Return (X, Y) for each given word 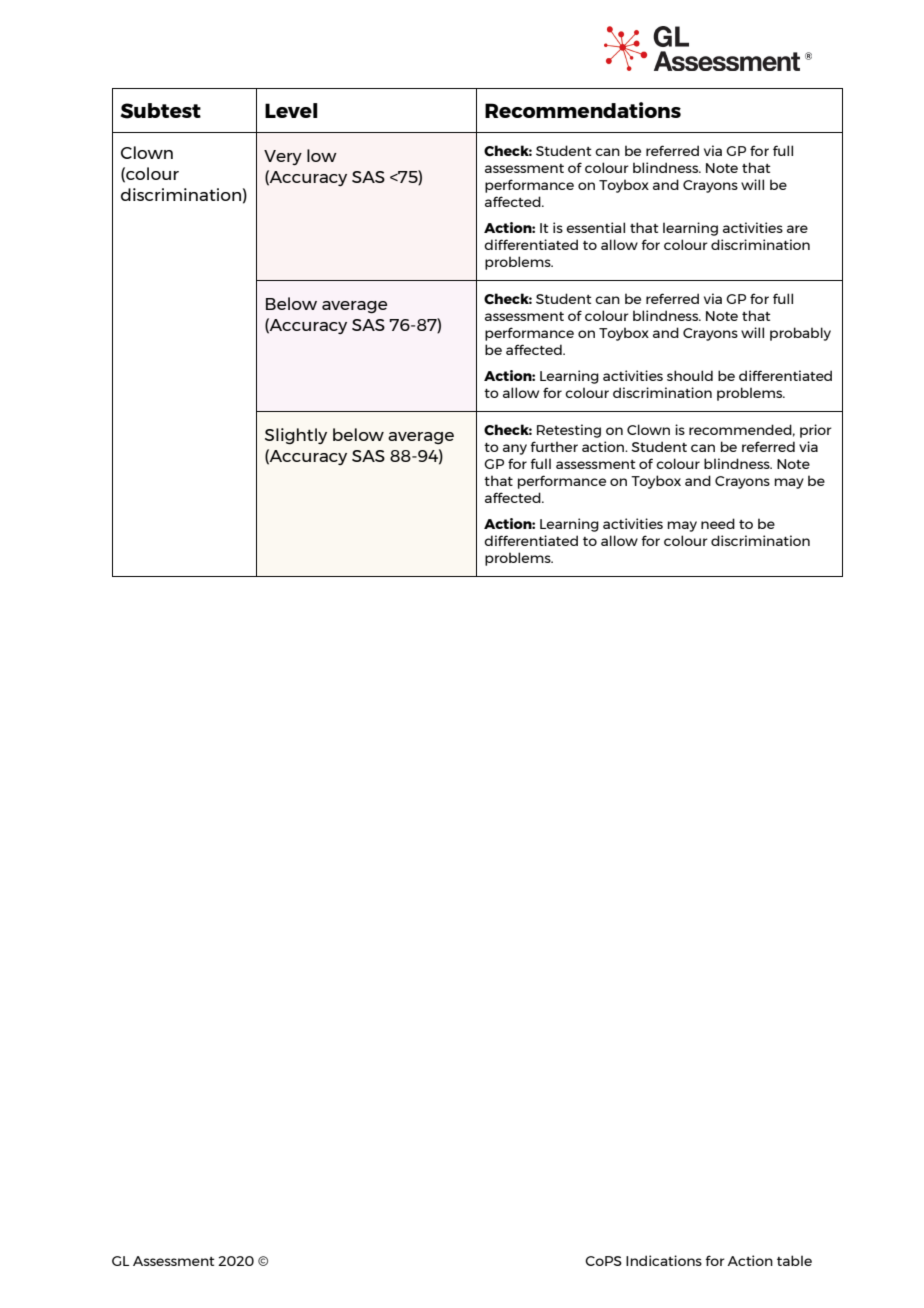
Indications (664, 1260)
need (718, 523)
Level (291, 110)
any (515, 449)
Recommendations (583, 110)
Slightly (296, 436)
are (797, 229)
